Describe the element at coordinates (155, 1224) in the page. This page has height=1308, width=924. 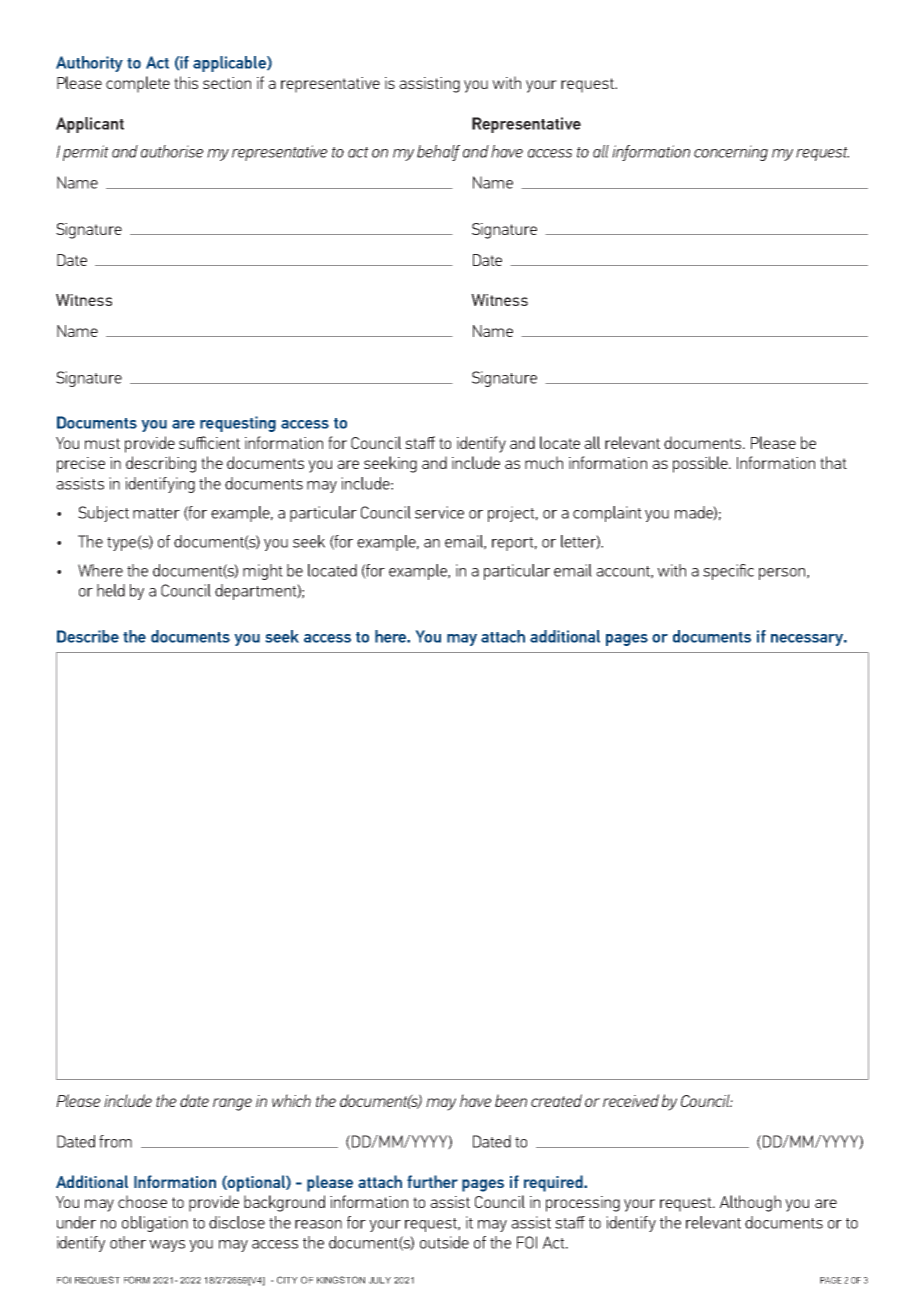
I see `obligation` at that location.
